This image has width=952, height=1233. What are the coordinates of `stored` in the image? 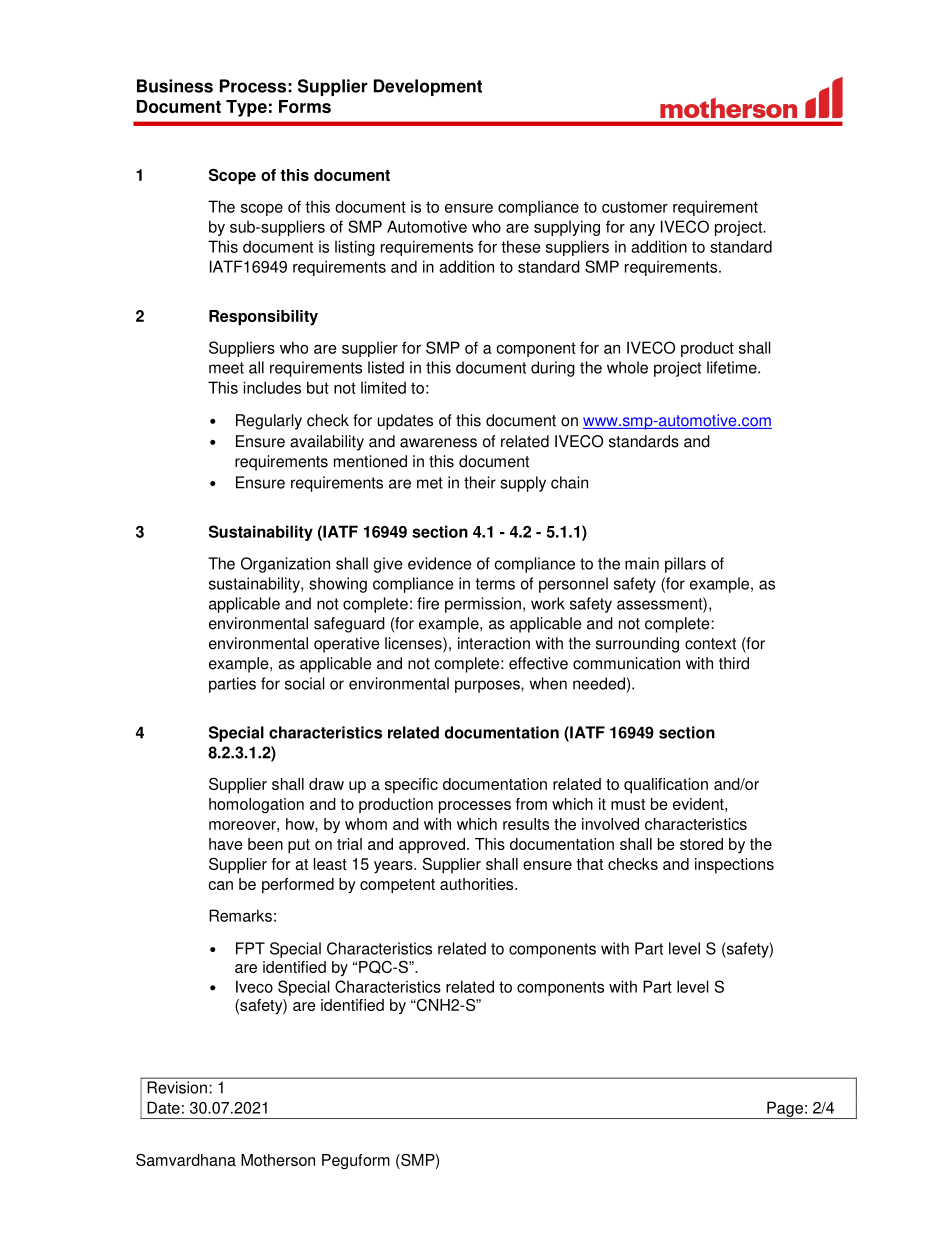 It's located at (701, 844).
